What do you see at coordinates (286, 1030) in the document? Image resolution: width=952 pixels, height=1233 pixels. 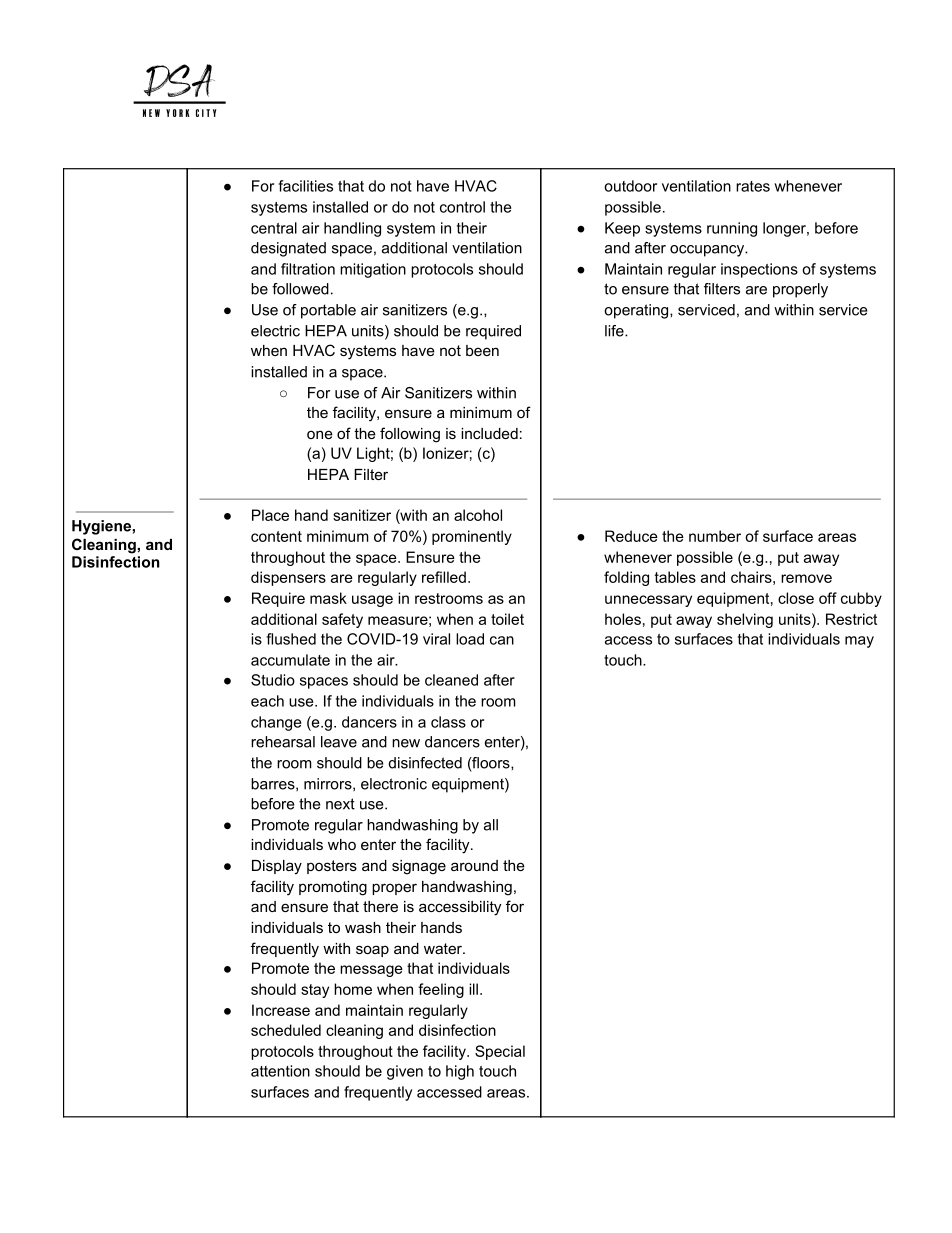 I see `scheduled` at bounding box center [286, 1030].
